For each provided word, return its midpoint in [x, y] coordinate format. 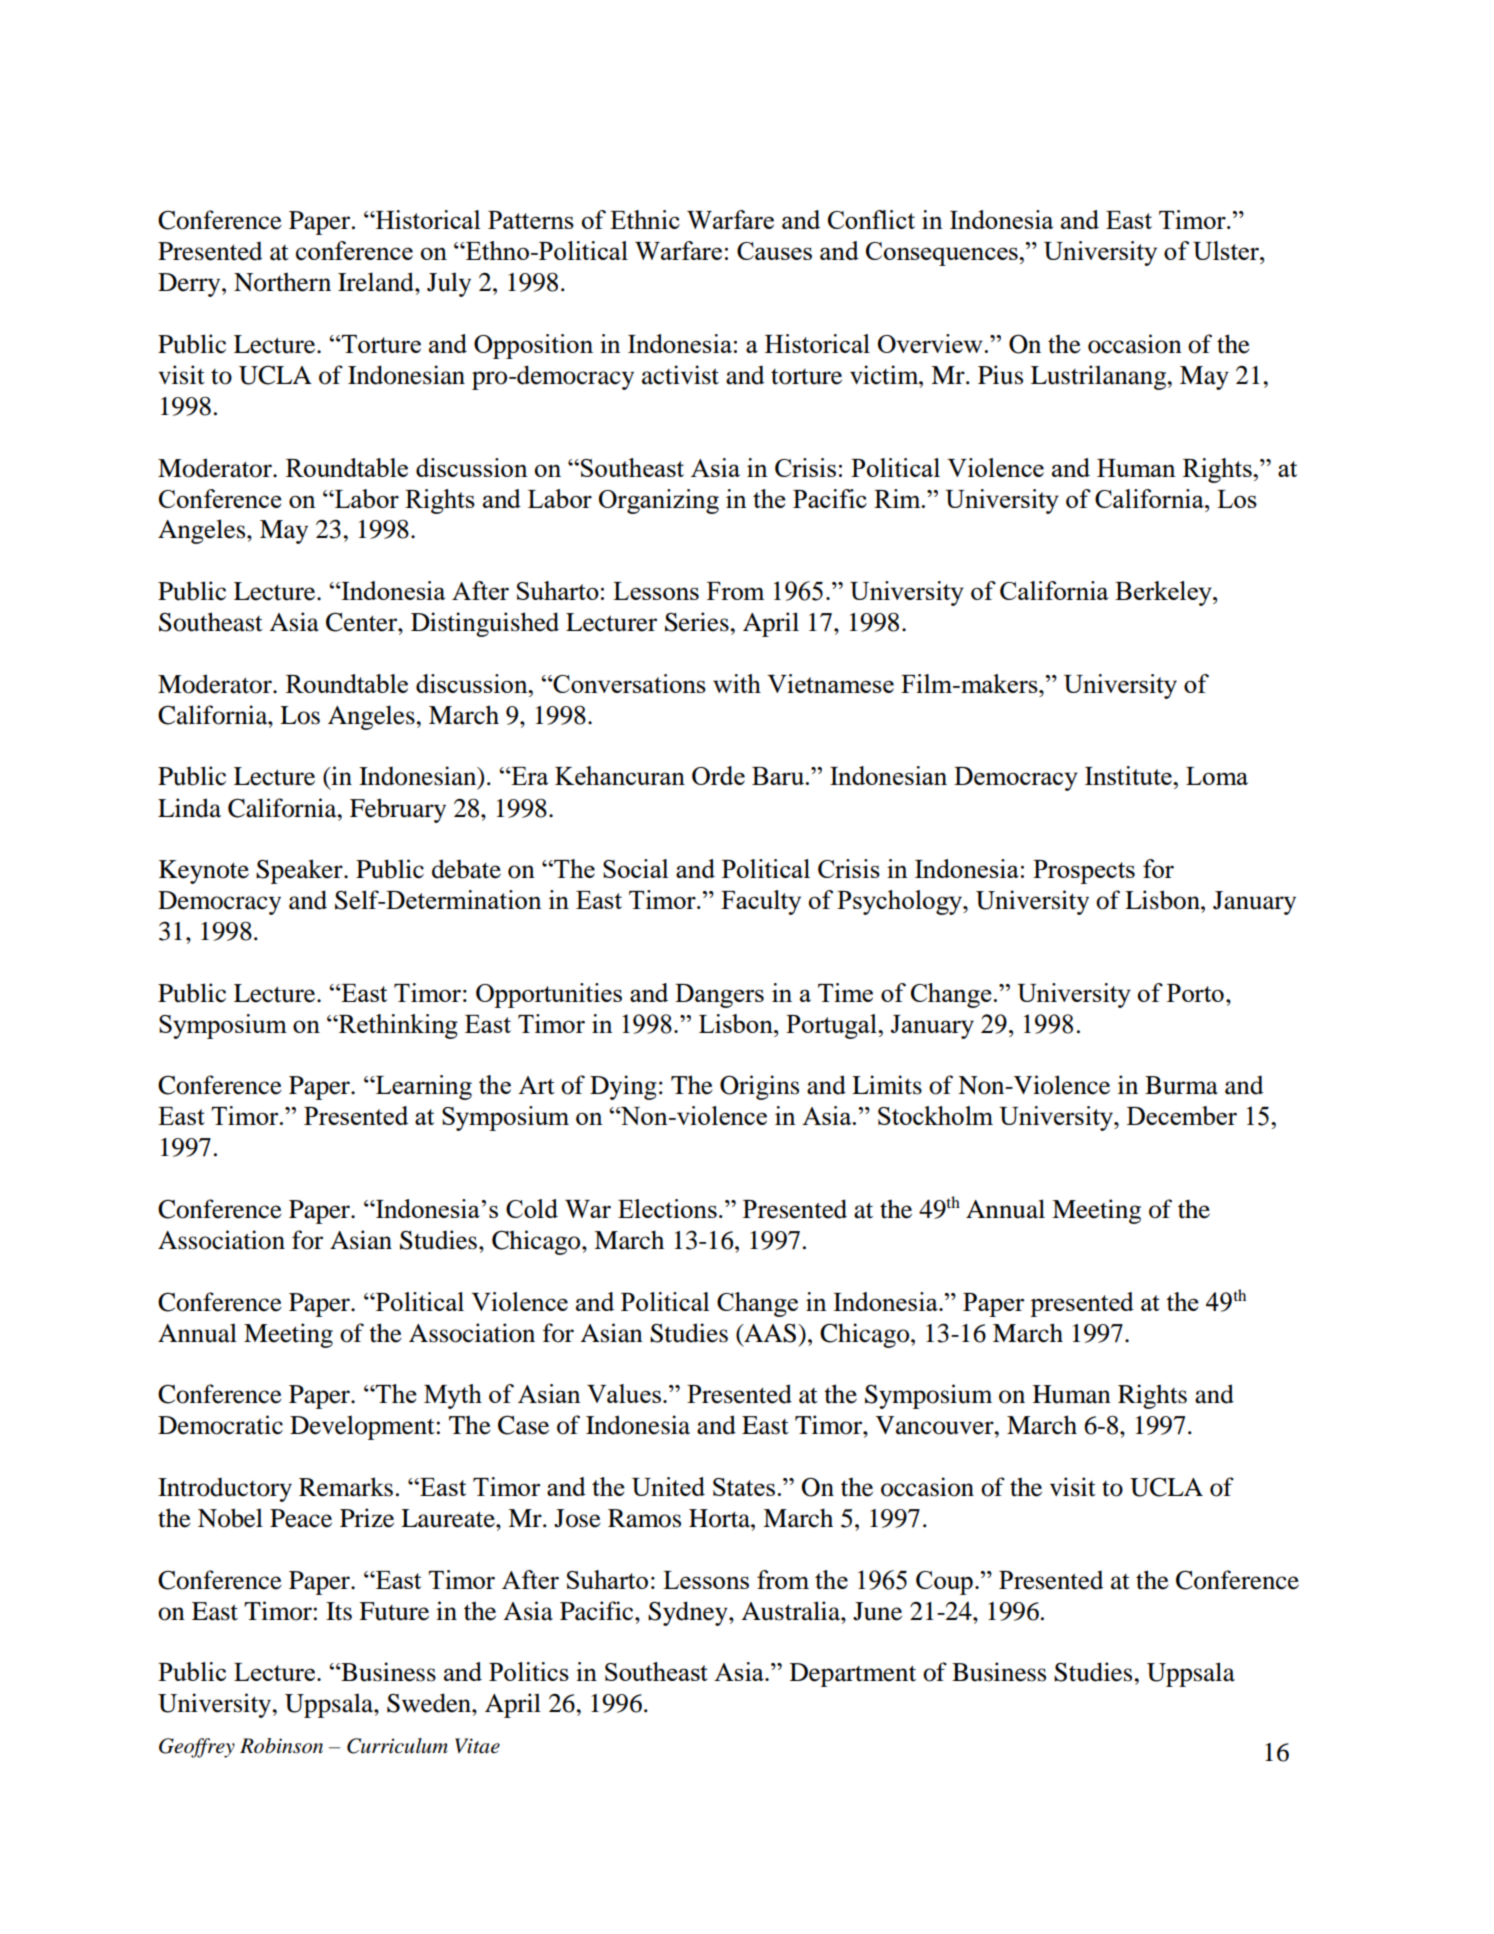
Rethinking [397, 1026]
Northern [282, 282]
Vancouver [936, 1425]
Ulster [1227, 250]
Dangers [719, 996]
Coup [944, 1583]
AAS [769, 1333]
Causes [774, 251]
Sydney [689, 1613]
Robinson [281, 1746]
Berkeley [1164, 593]
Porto [1195, 993]
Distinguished [485, 624]
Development [362, 1427]
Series [698, 622]
